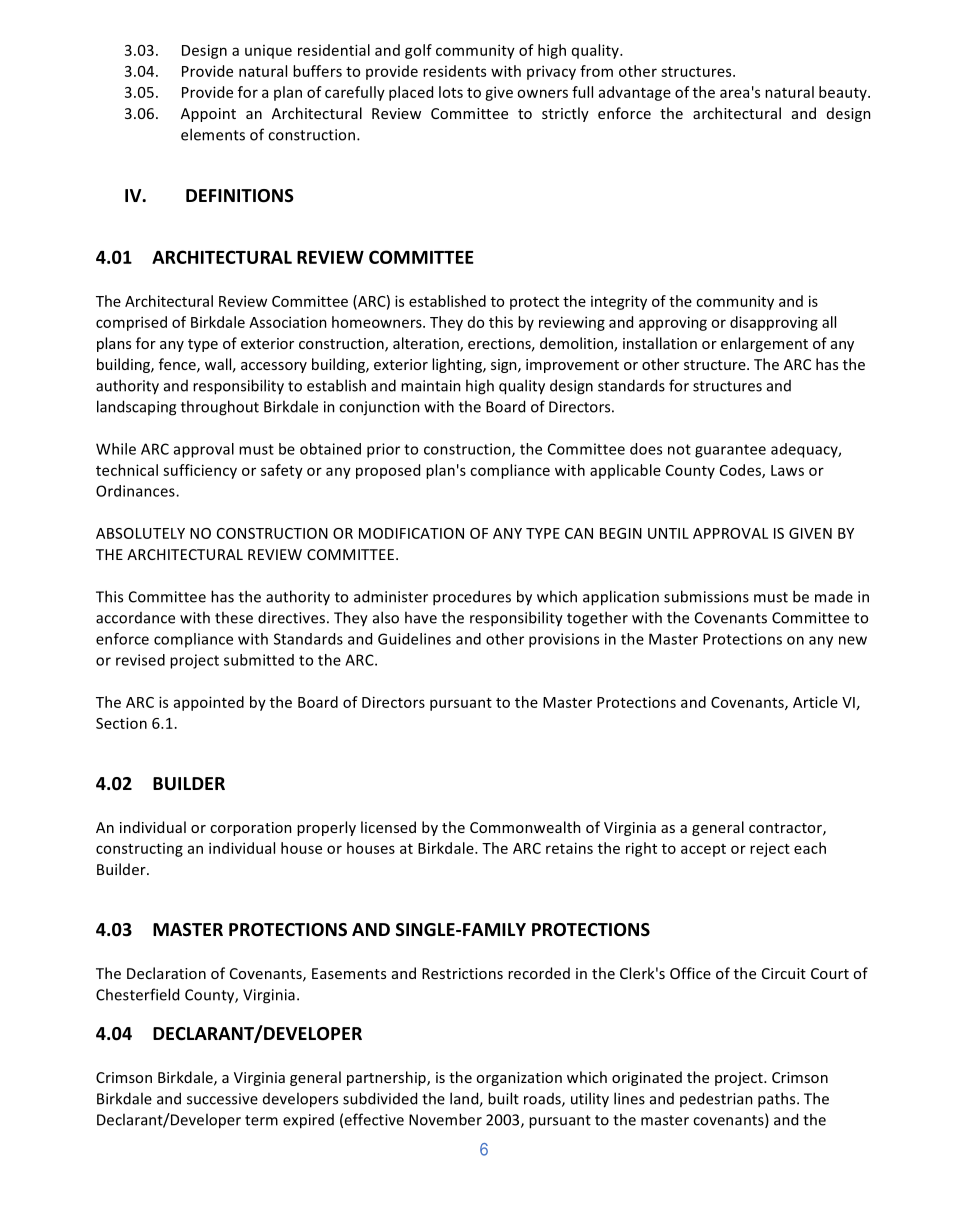 The width and height of the screenshot is (967, 1232). What do you see at coordinates (525, 827) in the screenshot?
I see `Commonwealth` at bounding box center [525, 827].
